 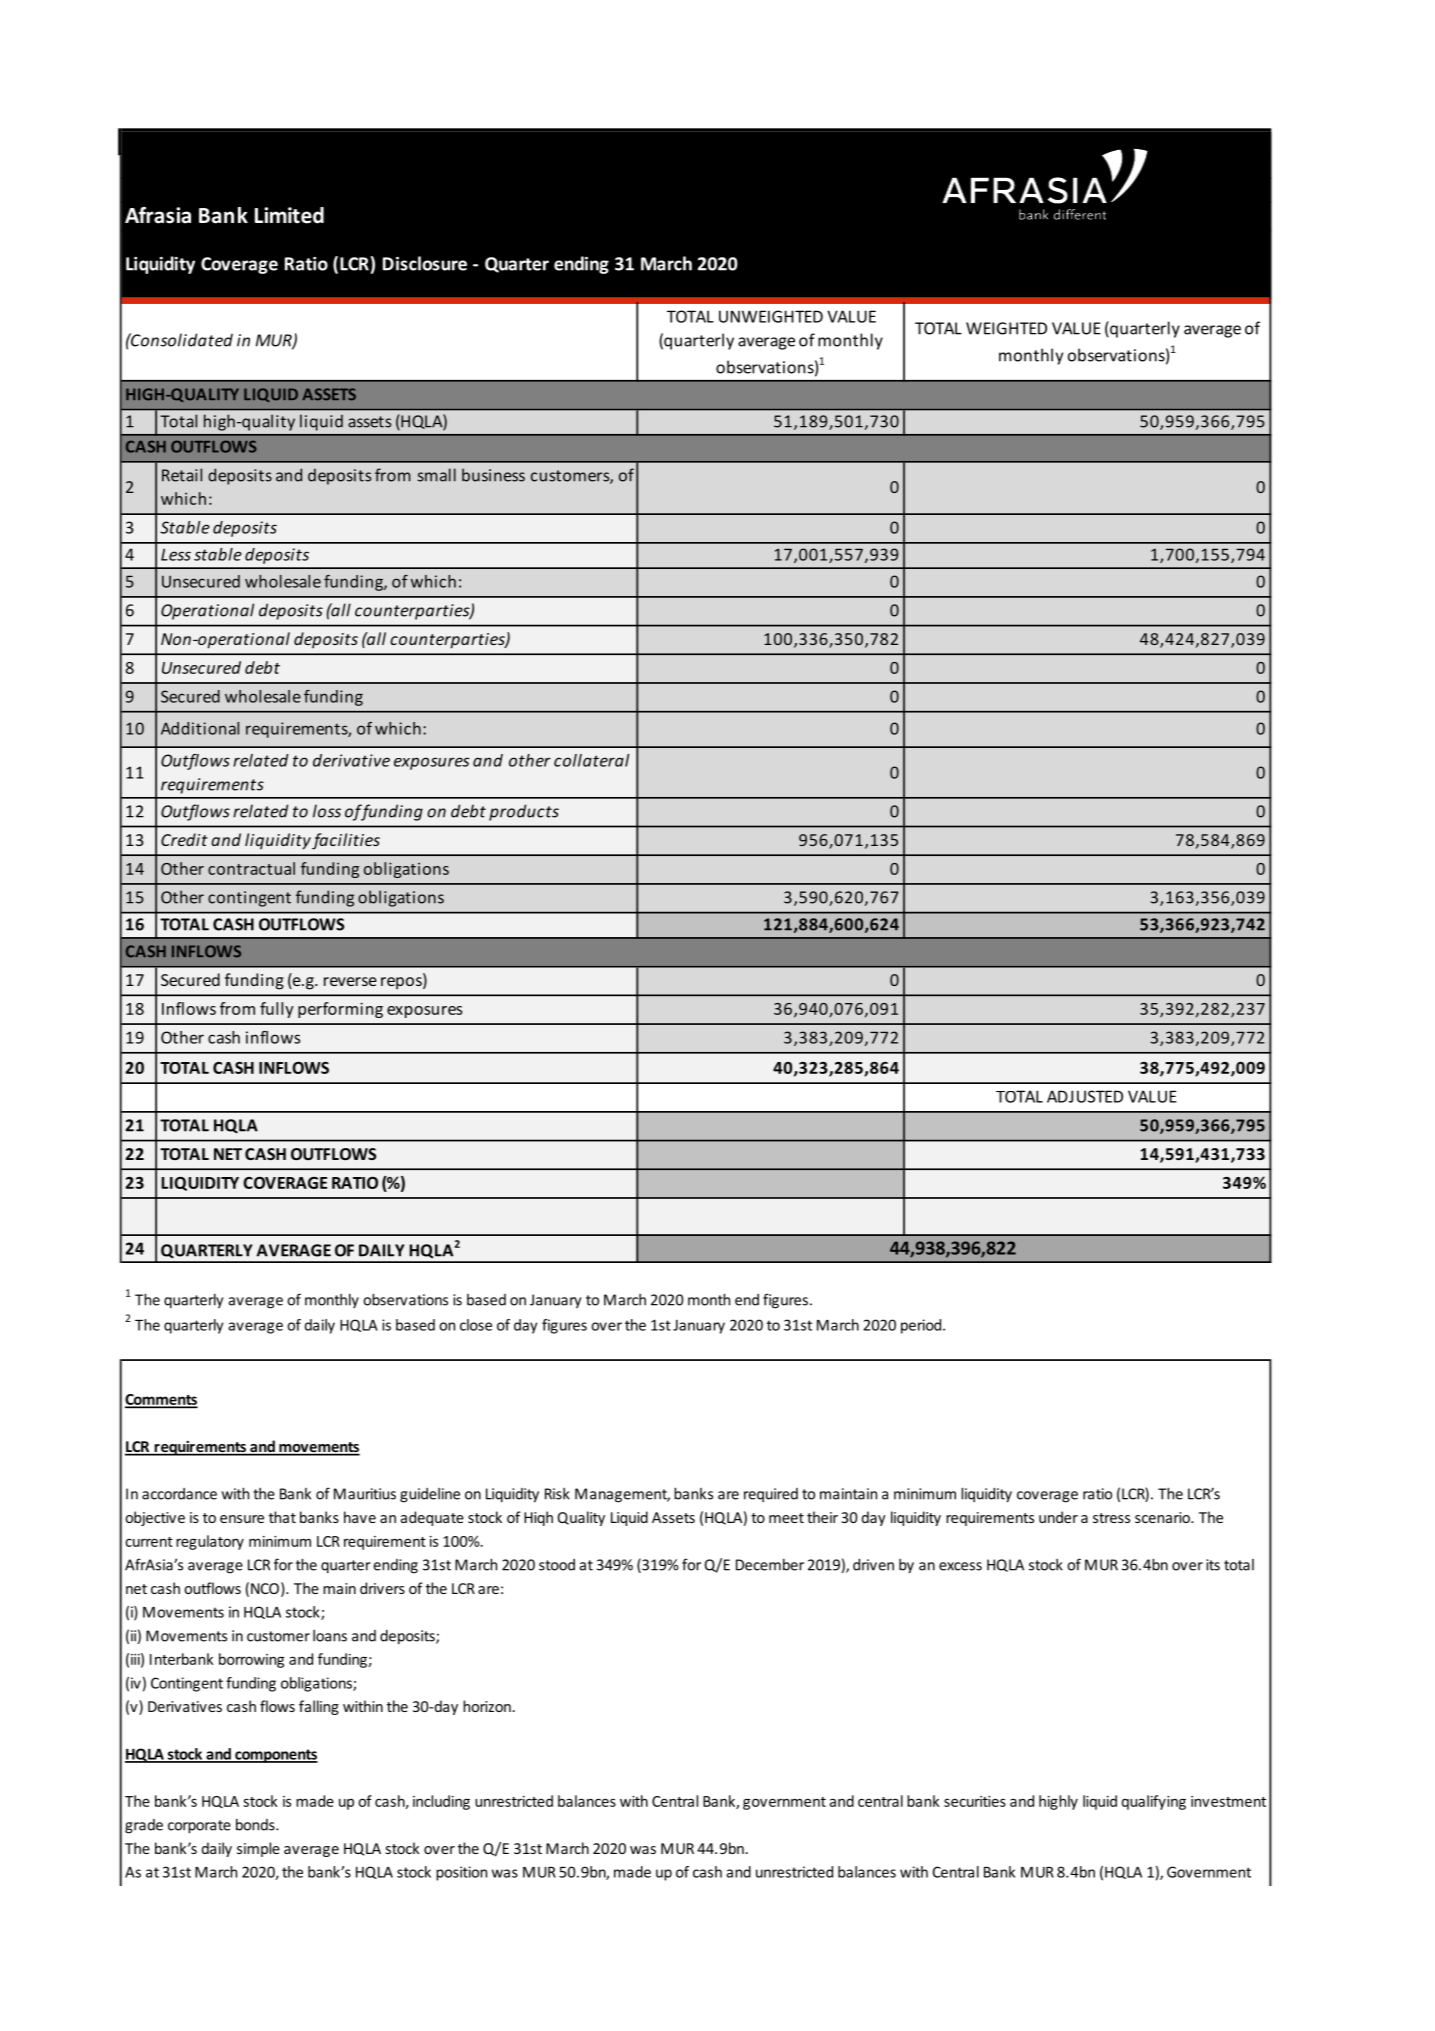 What do you see at coordinates (461, 1873) in the screenshot?
I see `position` at bounding box center [461, 1873].
